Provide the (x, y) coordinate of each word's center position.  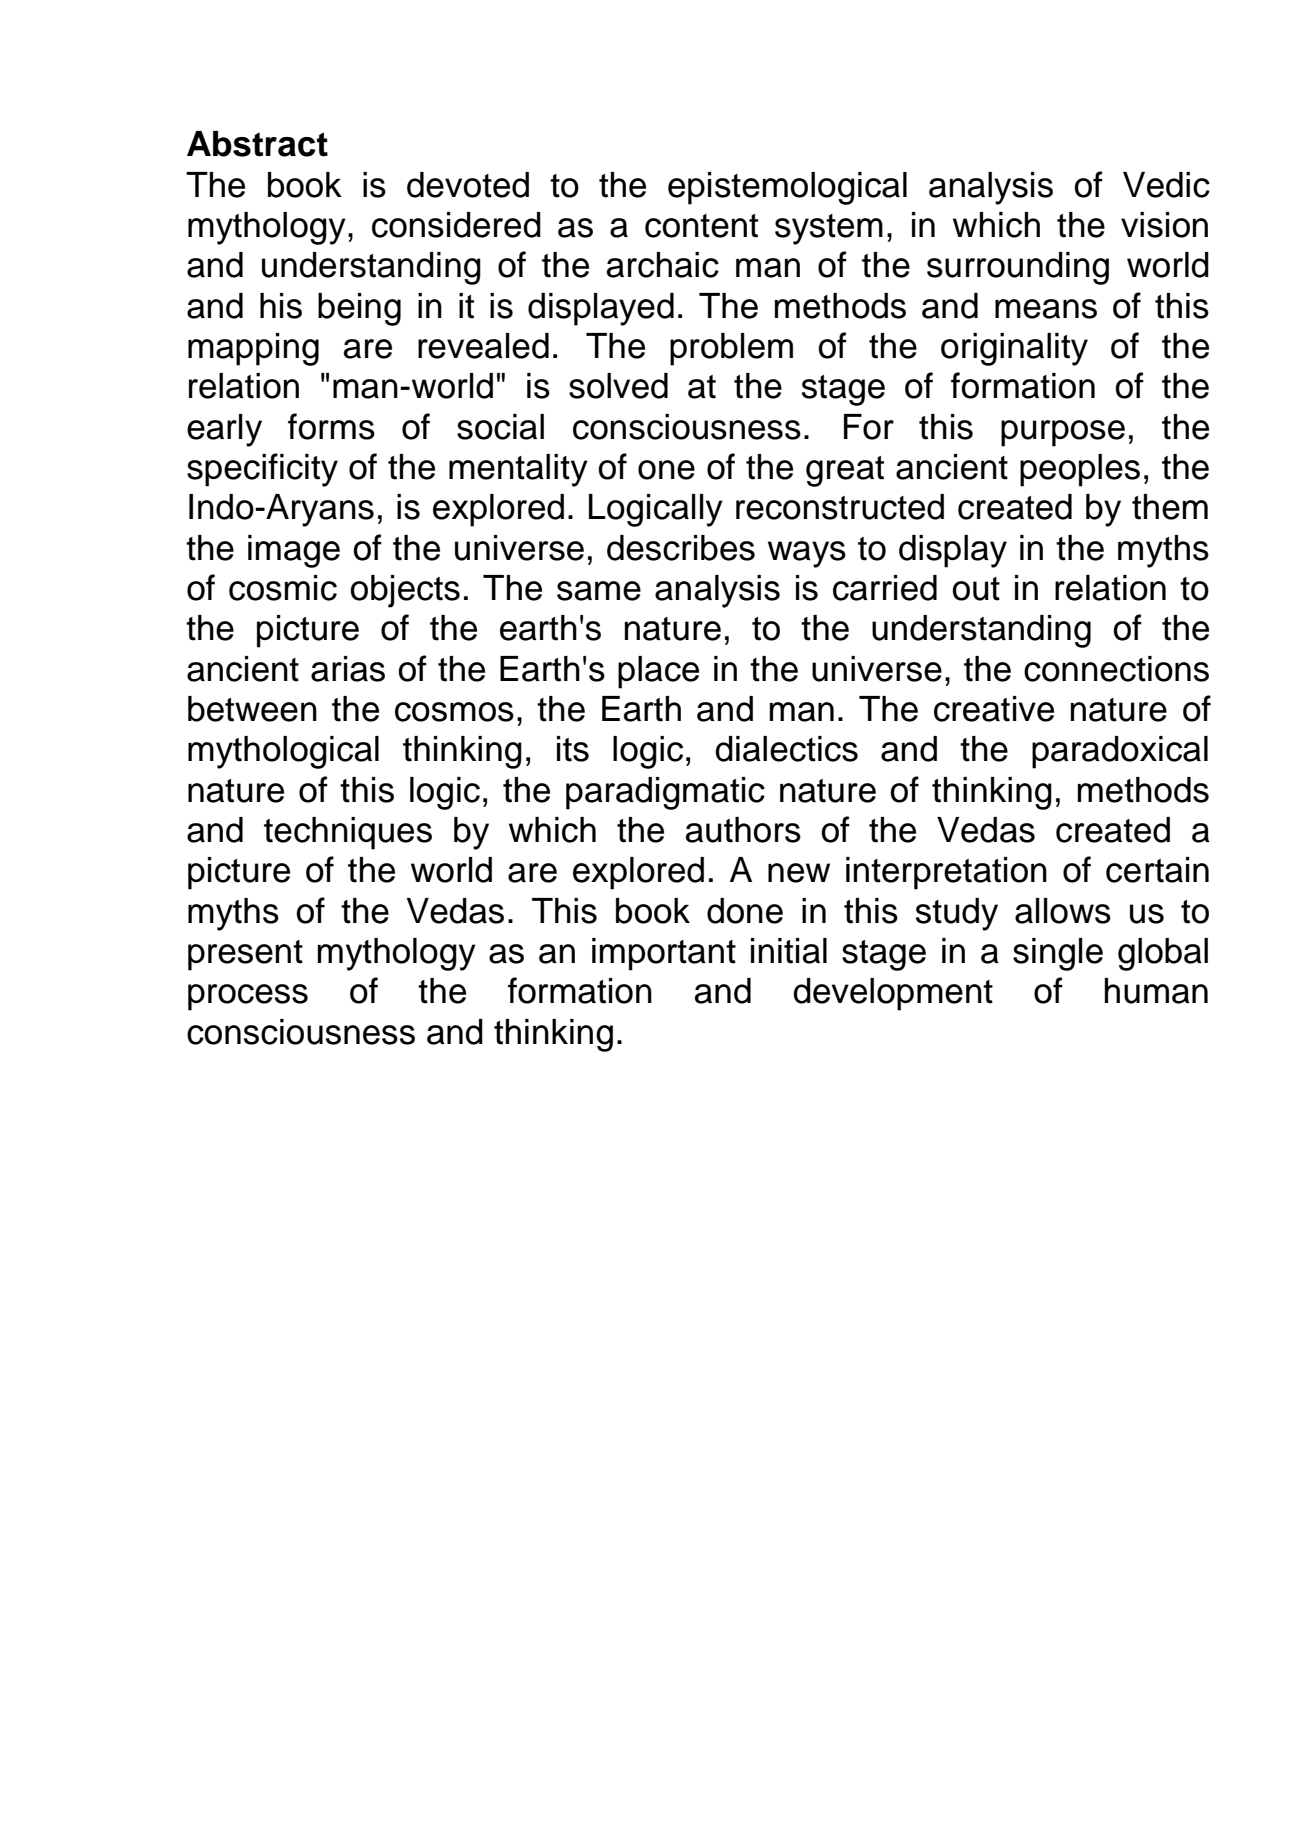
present (245, 955)
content (701, 226)
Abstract (257, 144)
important (664, 954)
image (294, 551)
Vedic (1166, 185)
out (976, 589)
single (1058, 954)
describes (681, 548)
